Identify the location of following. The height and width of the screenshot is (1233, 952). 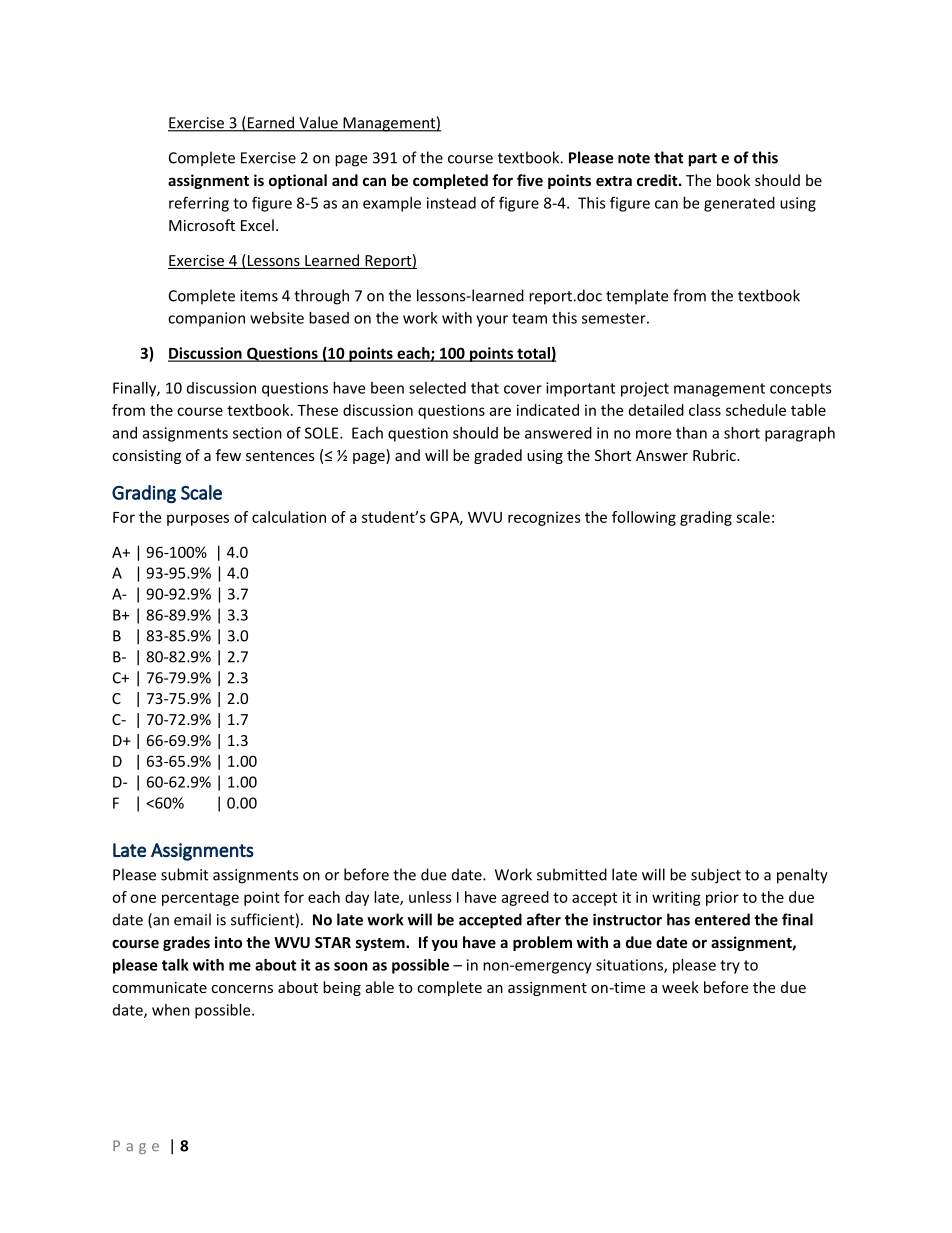
(644, 518).
